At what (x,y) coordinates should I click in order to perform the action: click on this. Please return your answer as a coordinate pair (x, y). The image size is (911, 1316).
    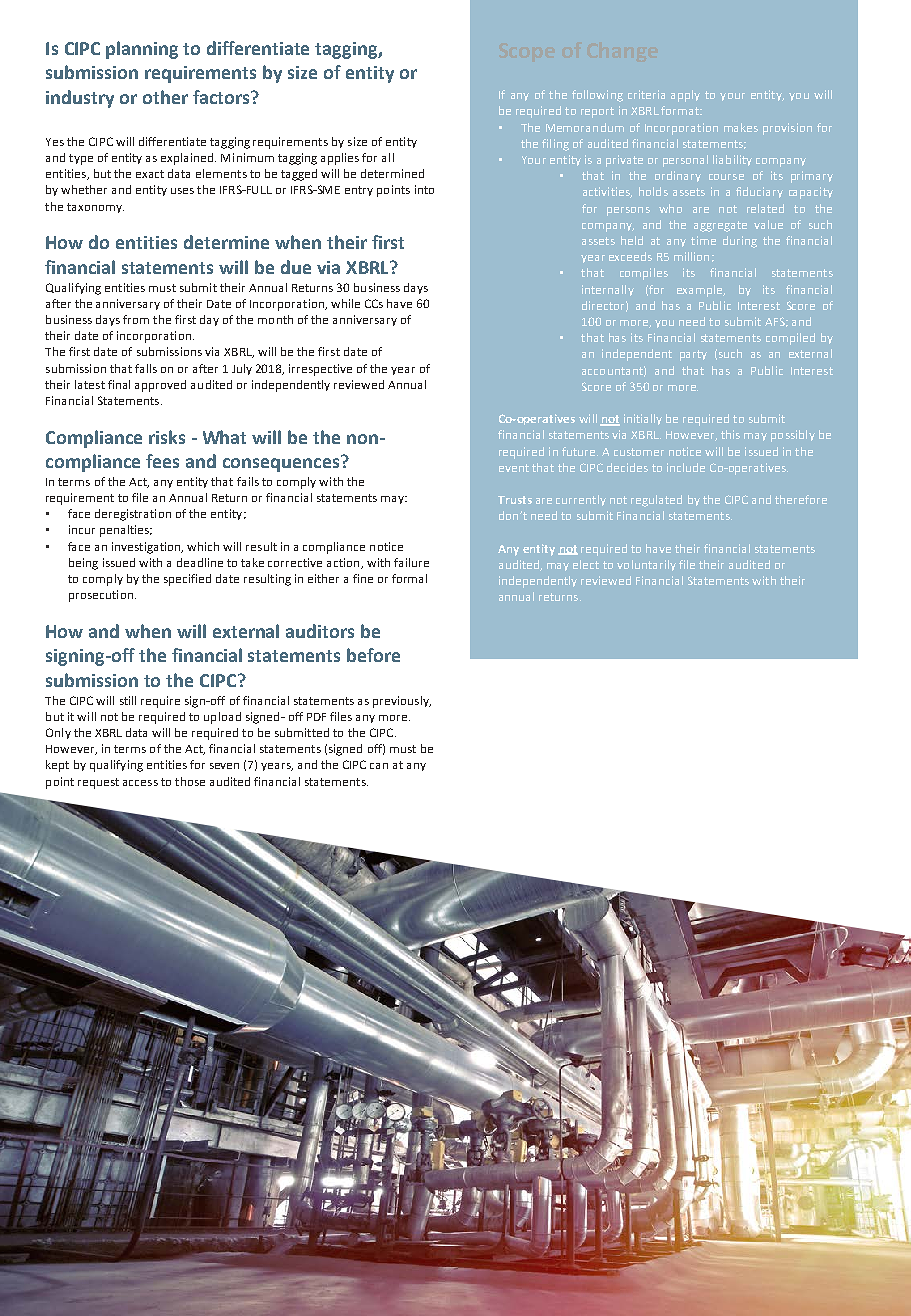
    Looking at the image, I should click on (730, 434).
